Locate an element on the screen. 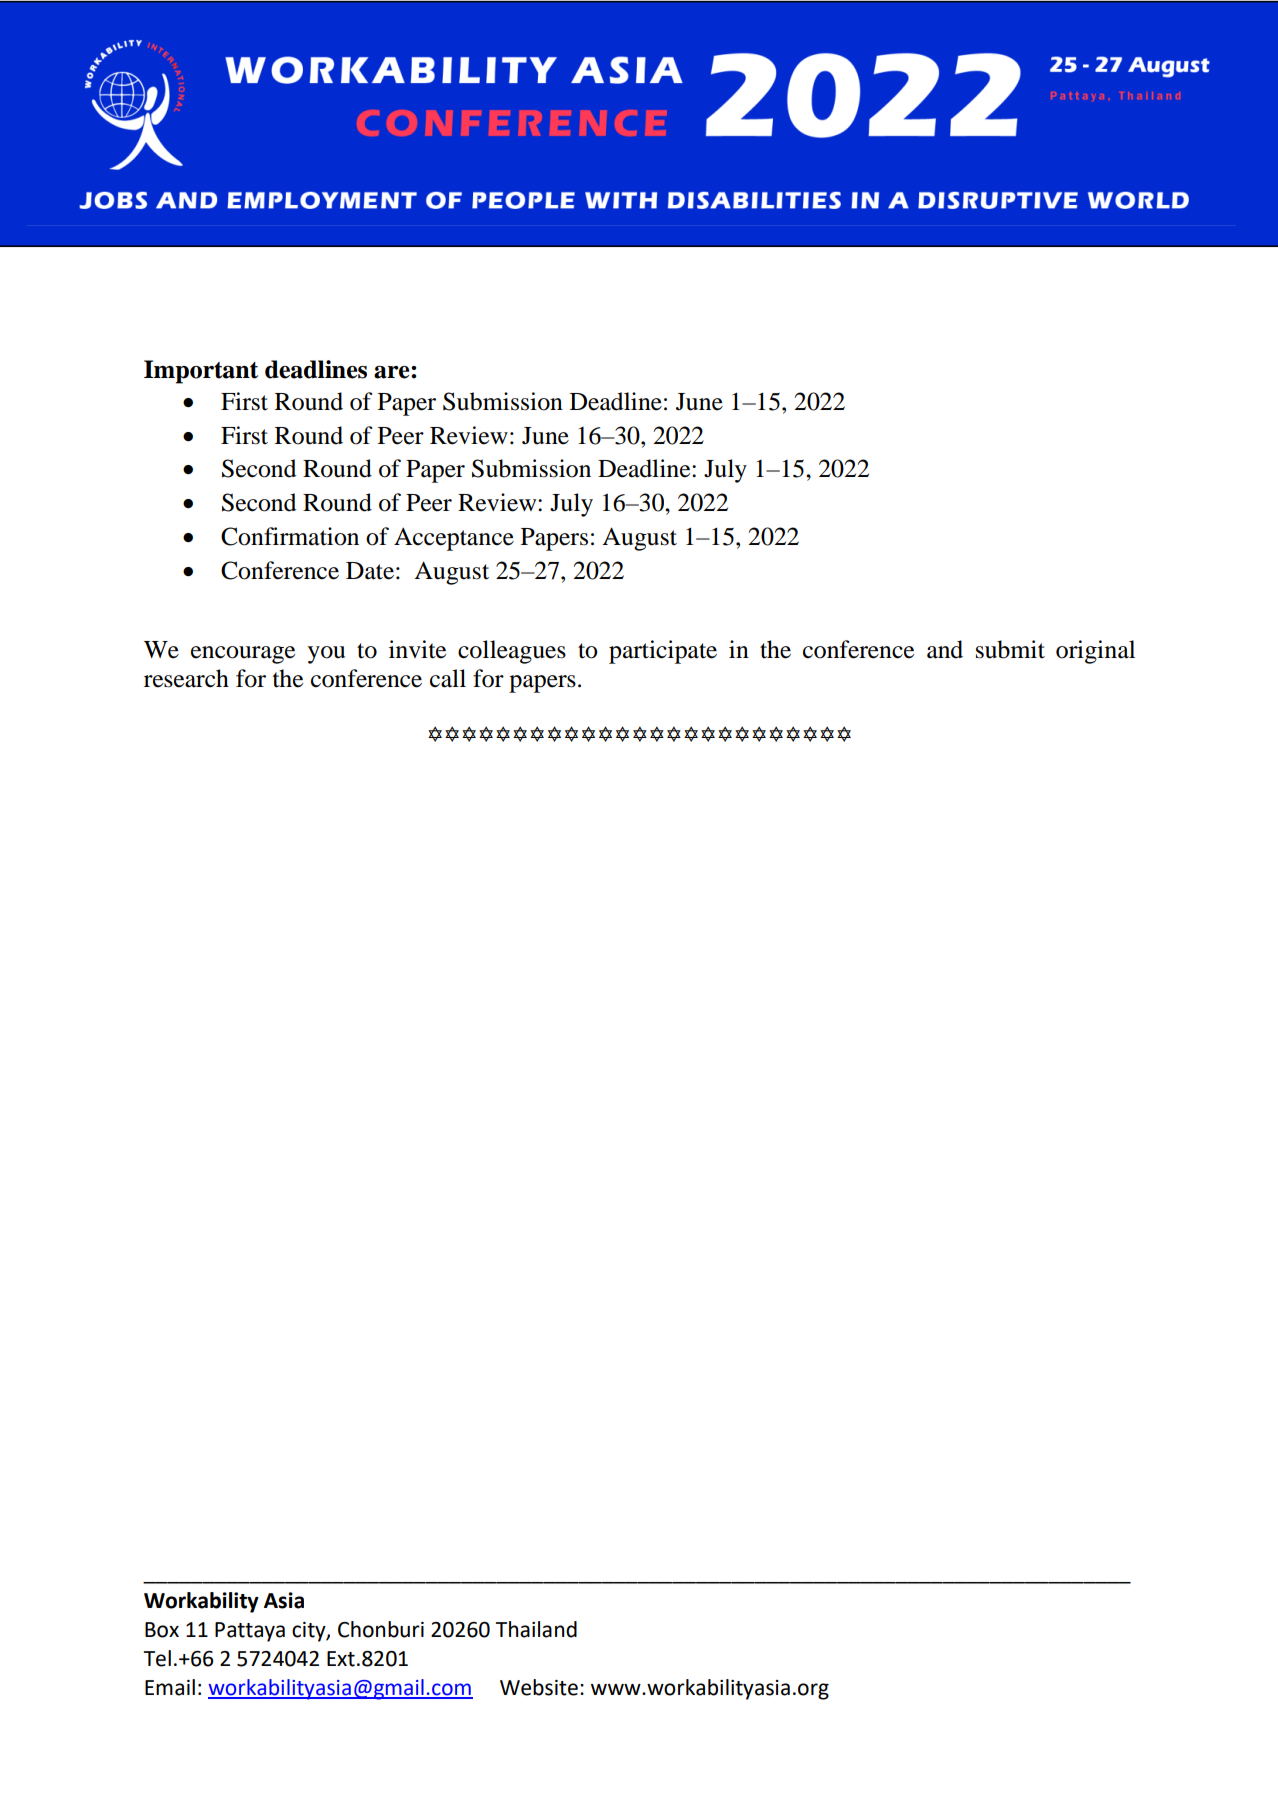 This screenshot has height=1807, width=1278. Website is located at coordinates (539, 1687).
